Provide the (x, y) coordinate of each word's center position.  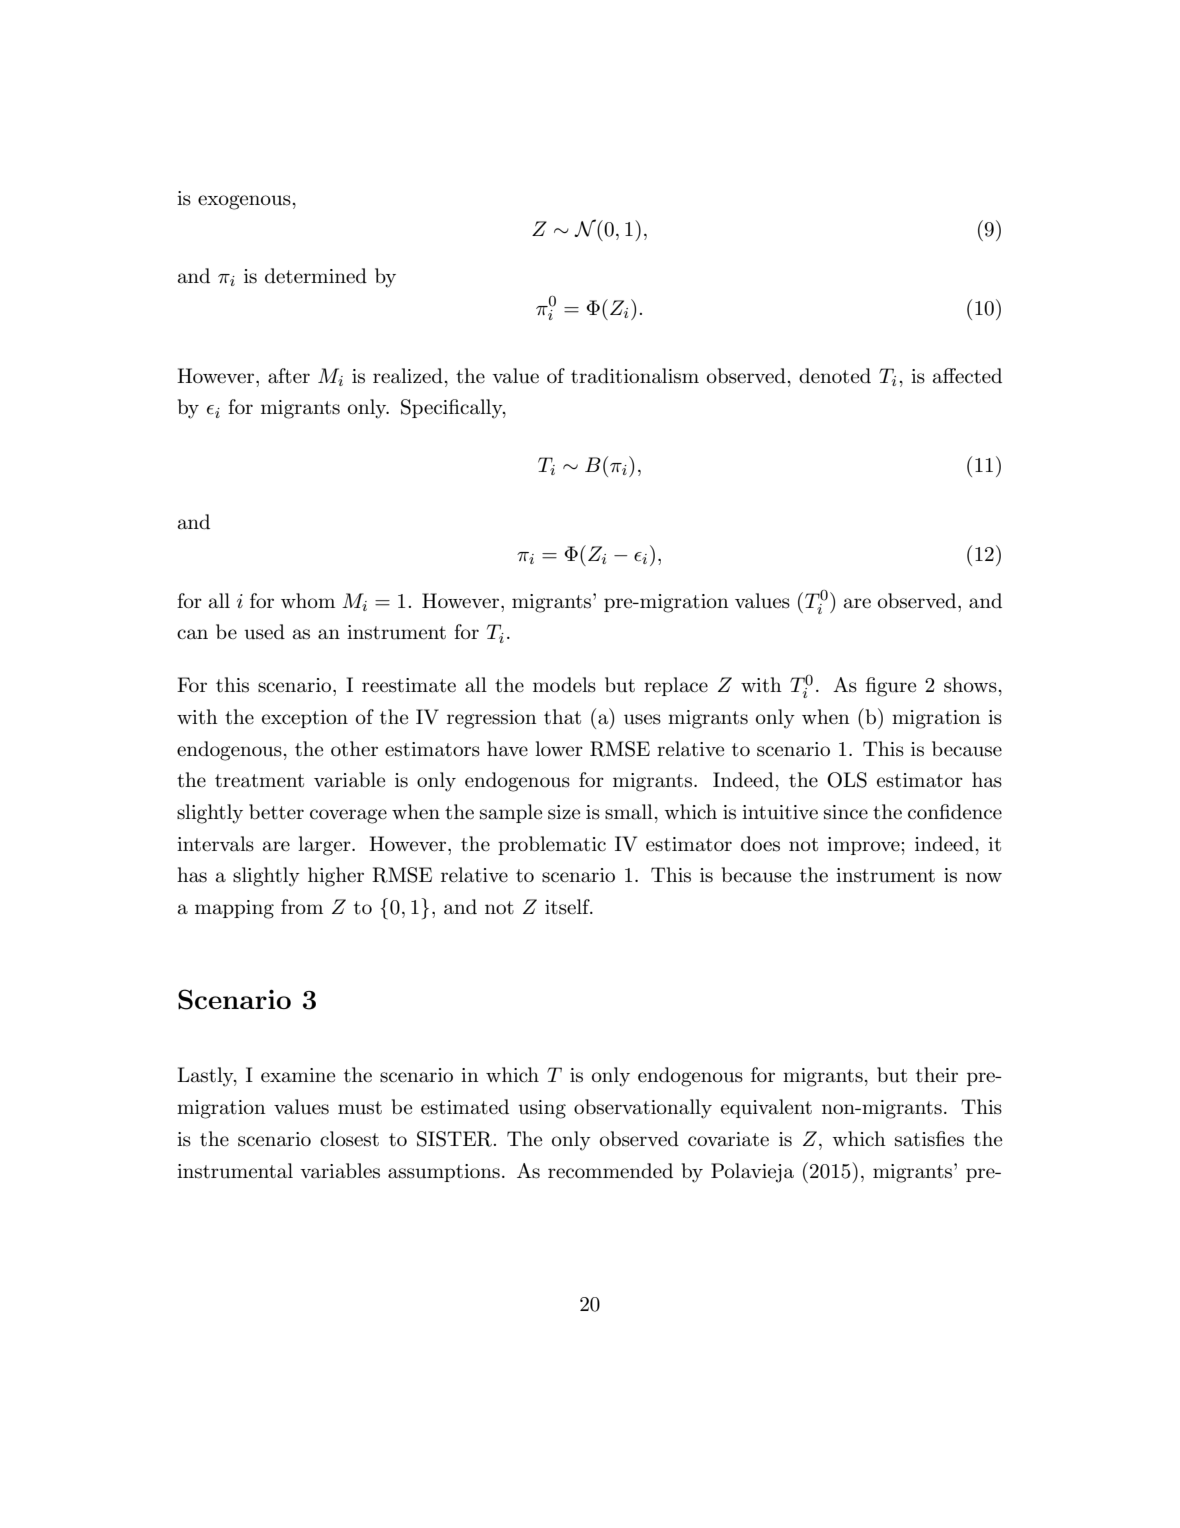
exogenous (245, 202)
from (302, 906)
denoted (835, 376)
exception (305, 719)
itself (568, 907)
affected (967, 376)
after (289, 376)
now (984, 877)
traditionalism (635, 376)
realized (409, 376)
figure (891, 687)
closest (349, 1139)
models (564, 685)
